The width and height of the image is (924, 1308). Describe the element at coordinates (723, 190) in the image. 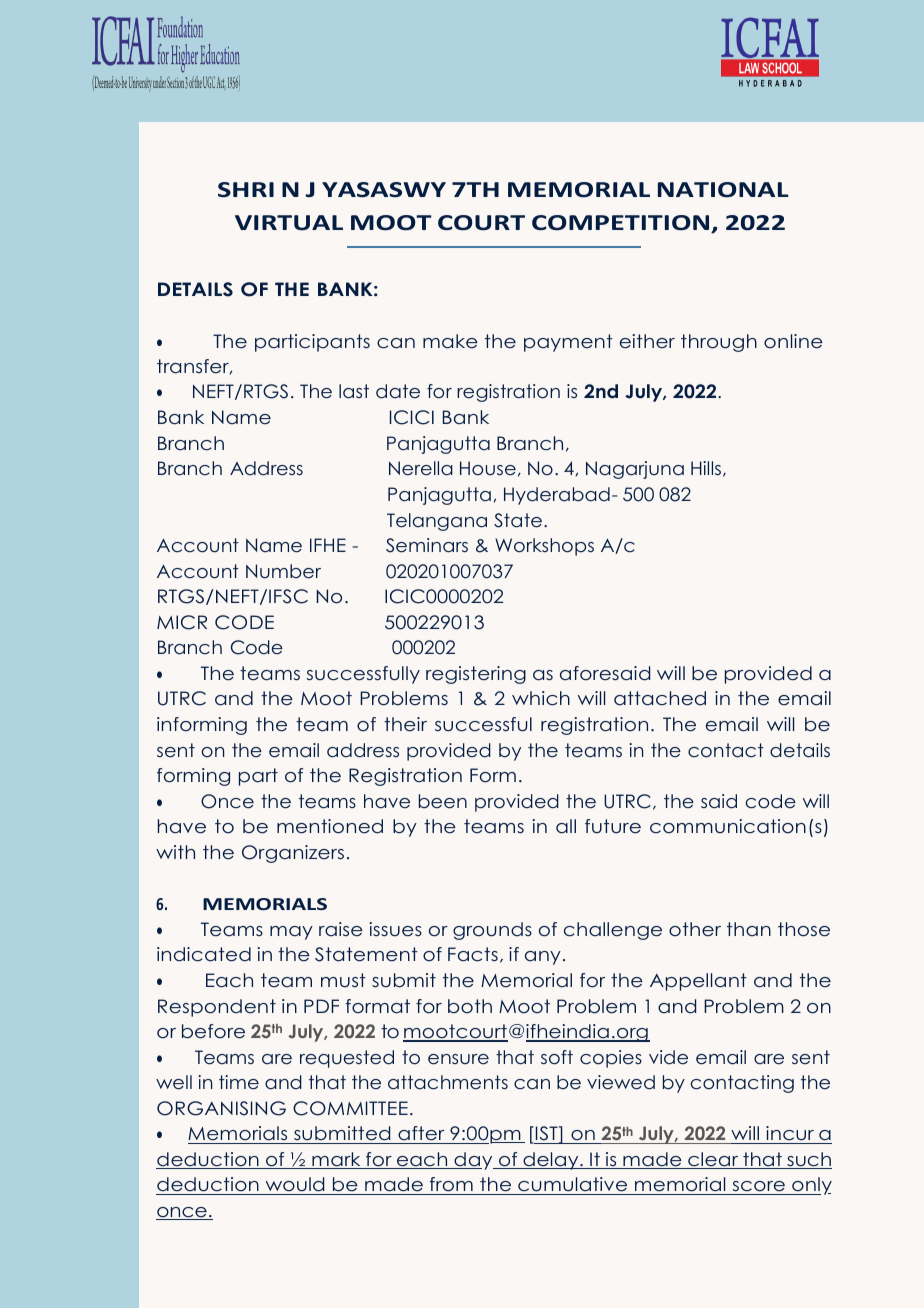

I see `NATIONAL` at that location.
